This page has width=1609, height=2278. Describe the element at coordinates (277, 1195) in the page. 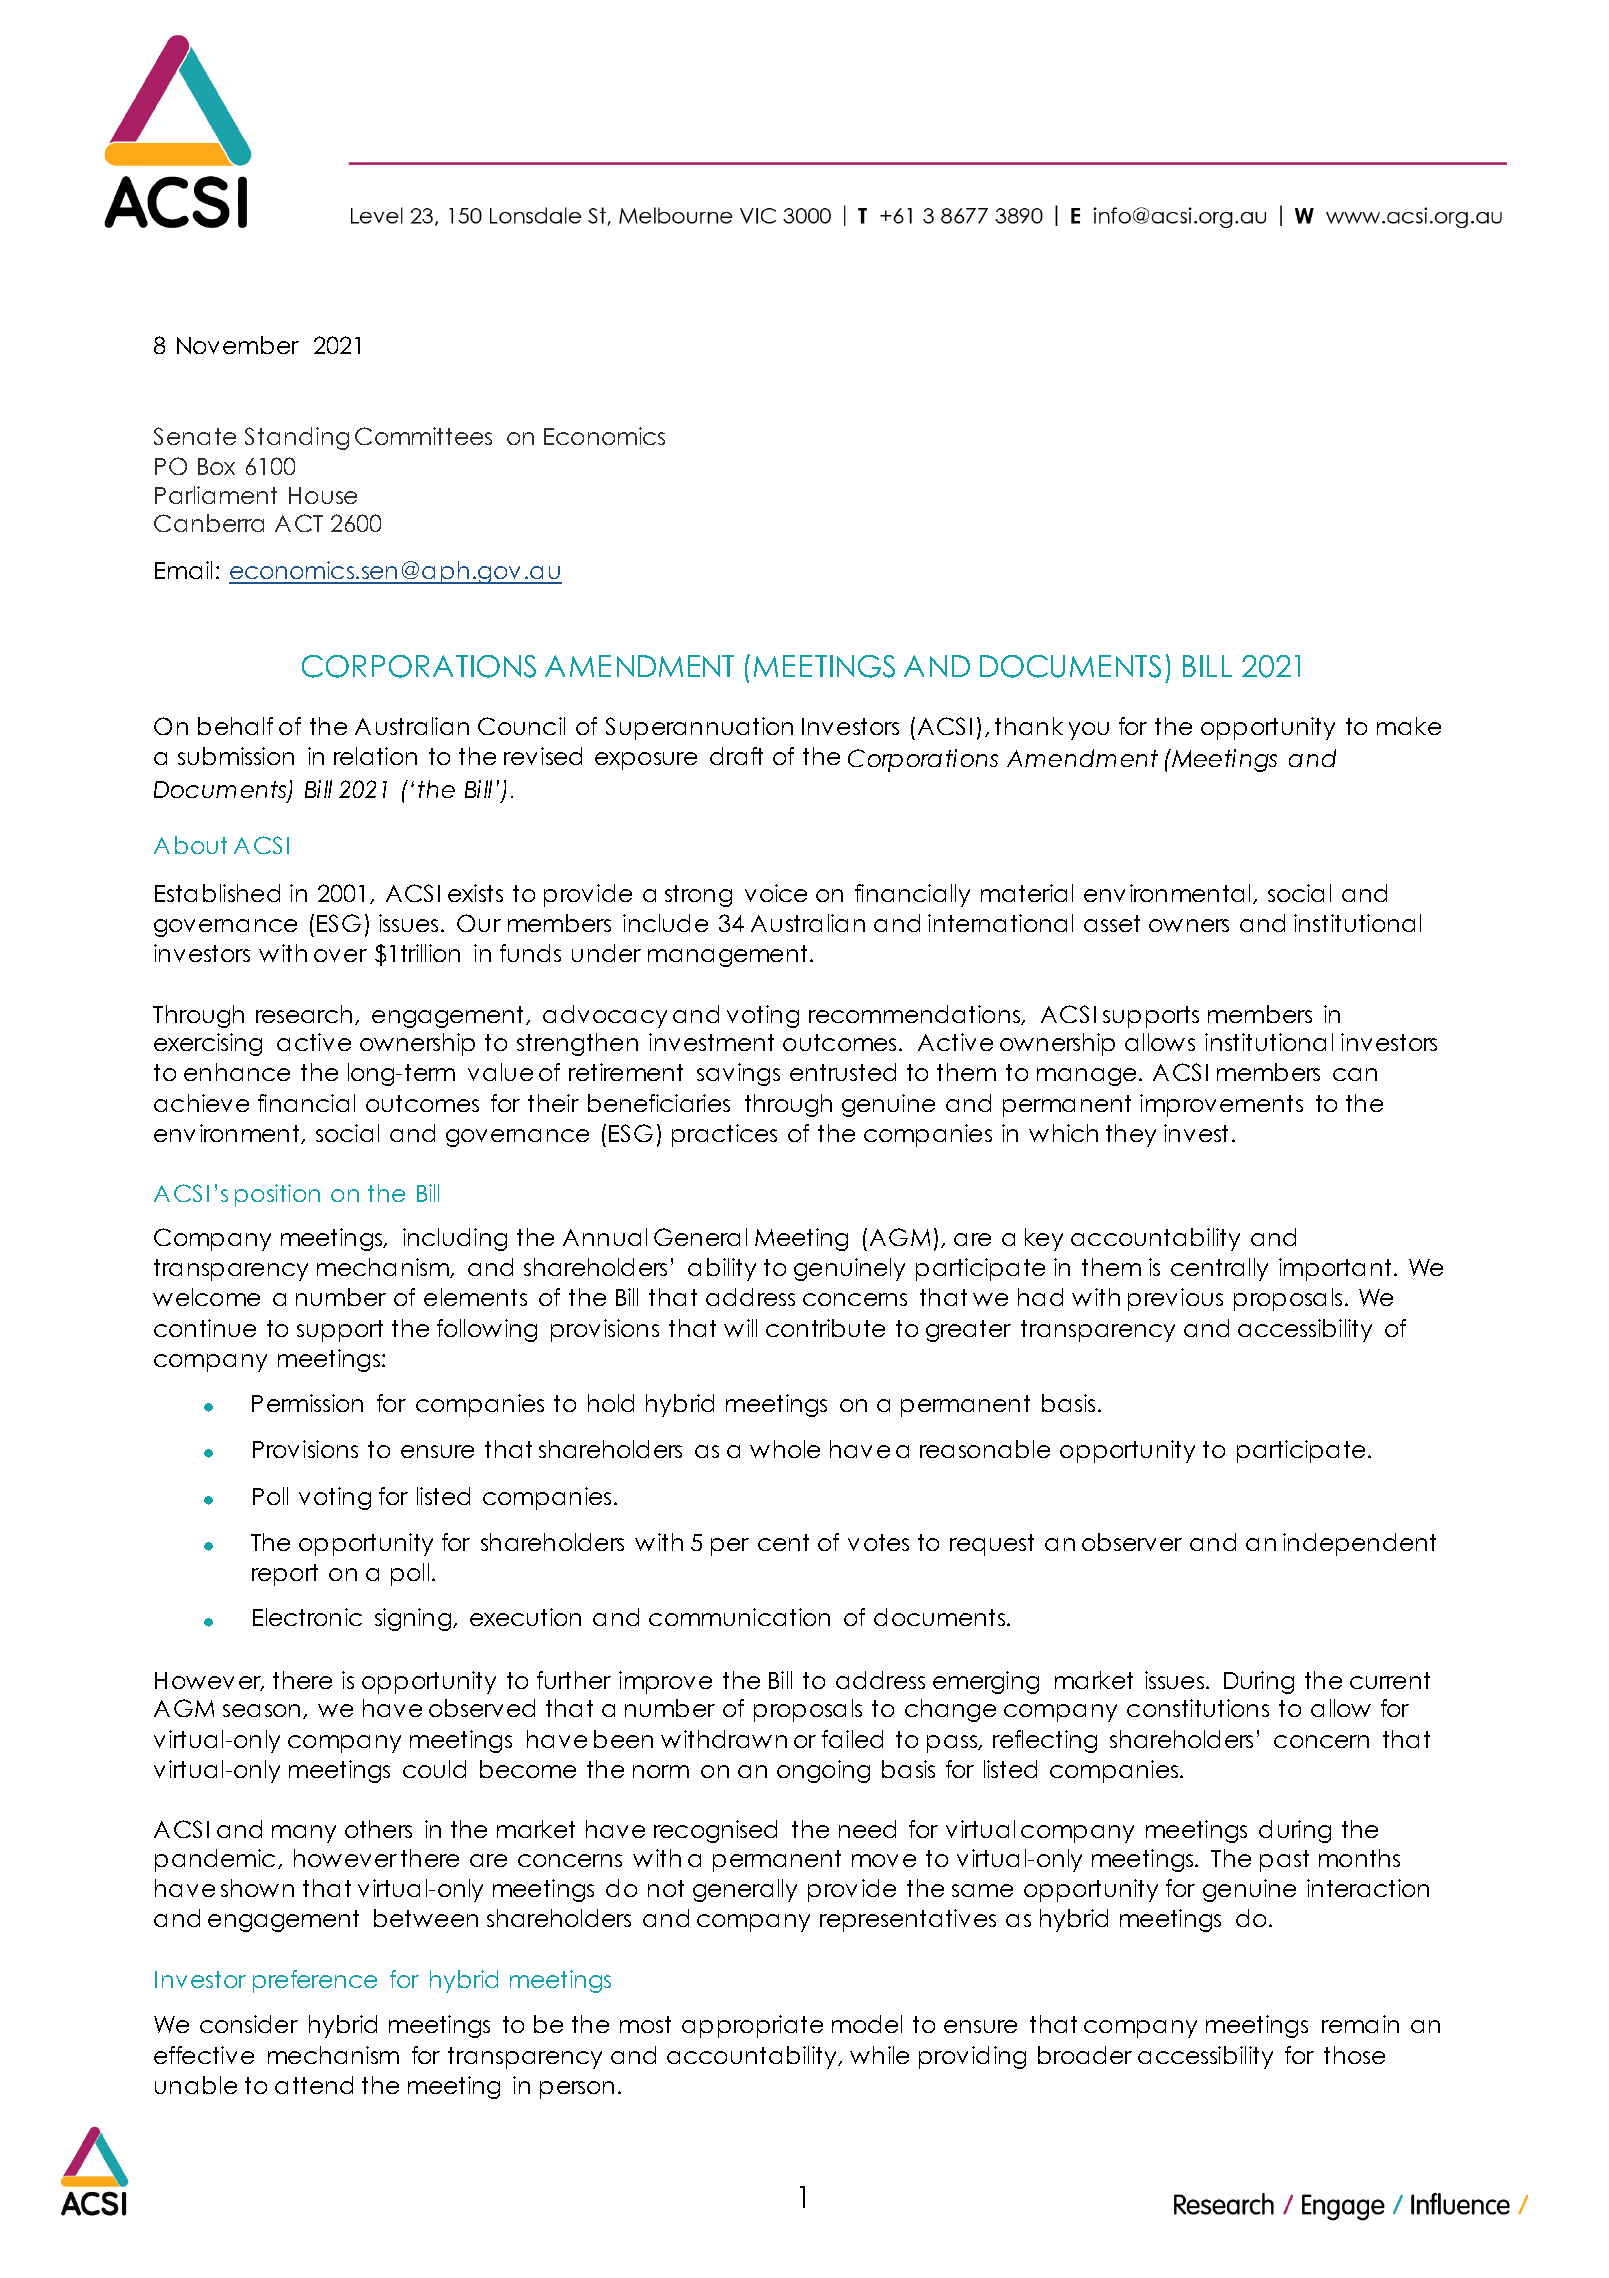

I see `position` at that location.
